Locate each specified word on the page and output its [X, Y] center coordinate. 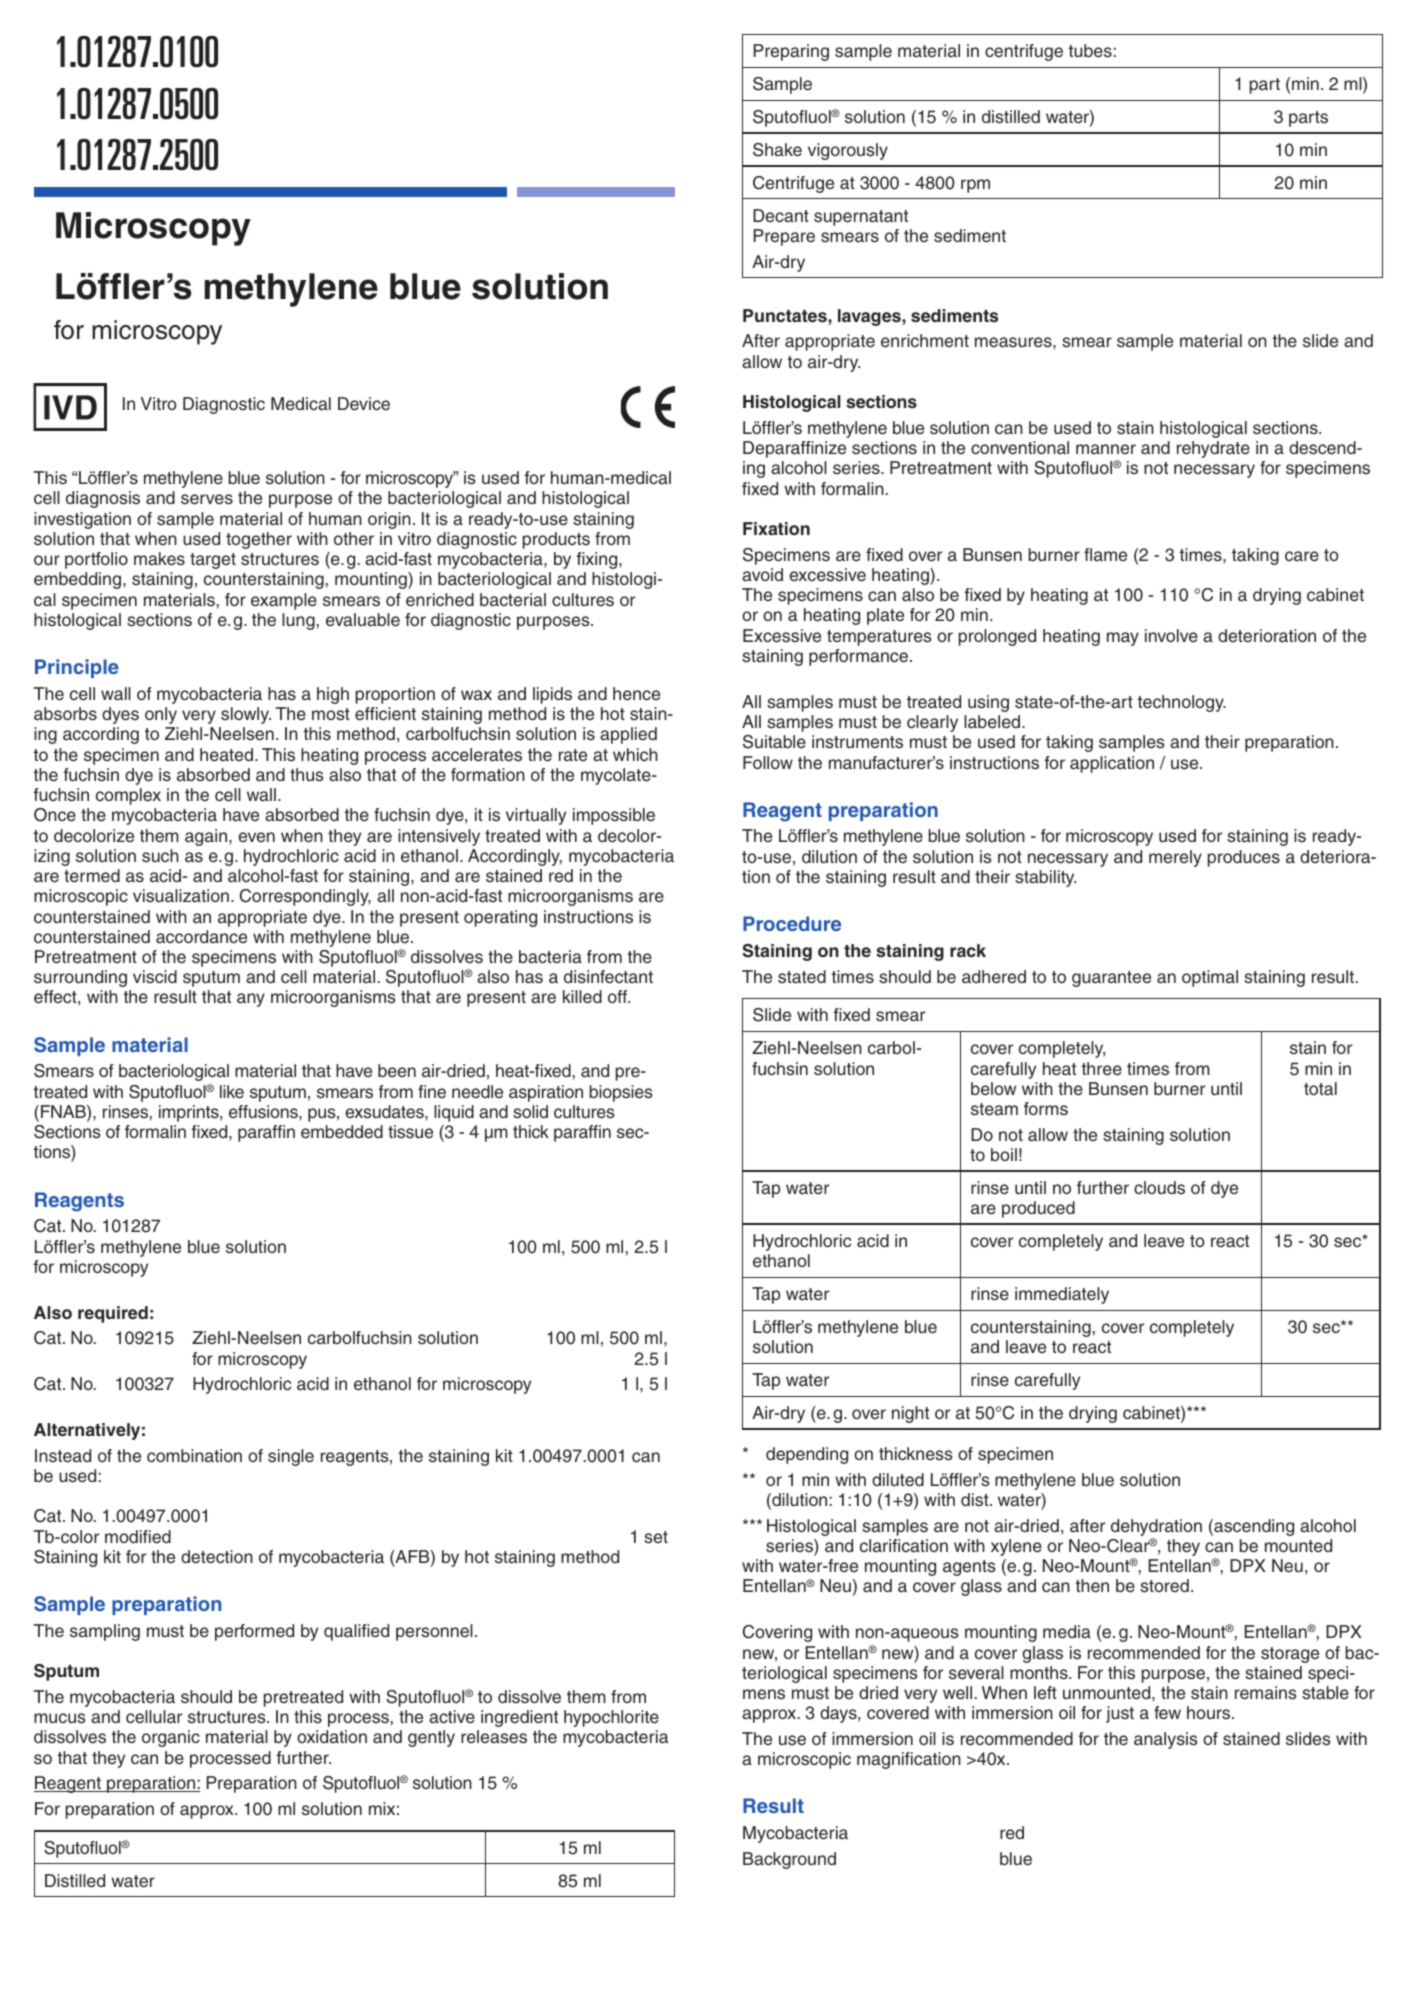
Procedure [792, 923]
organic [171, 1738]
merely [1175, 858]
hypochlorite [611, 1718]
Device [364, 404]
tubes [1090, 51]
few [1167, 1713]
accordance [201, 937]
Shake [777, 150]
